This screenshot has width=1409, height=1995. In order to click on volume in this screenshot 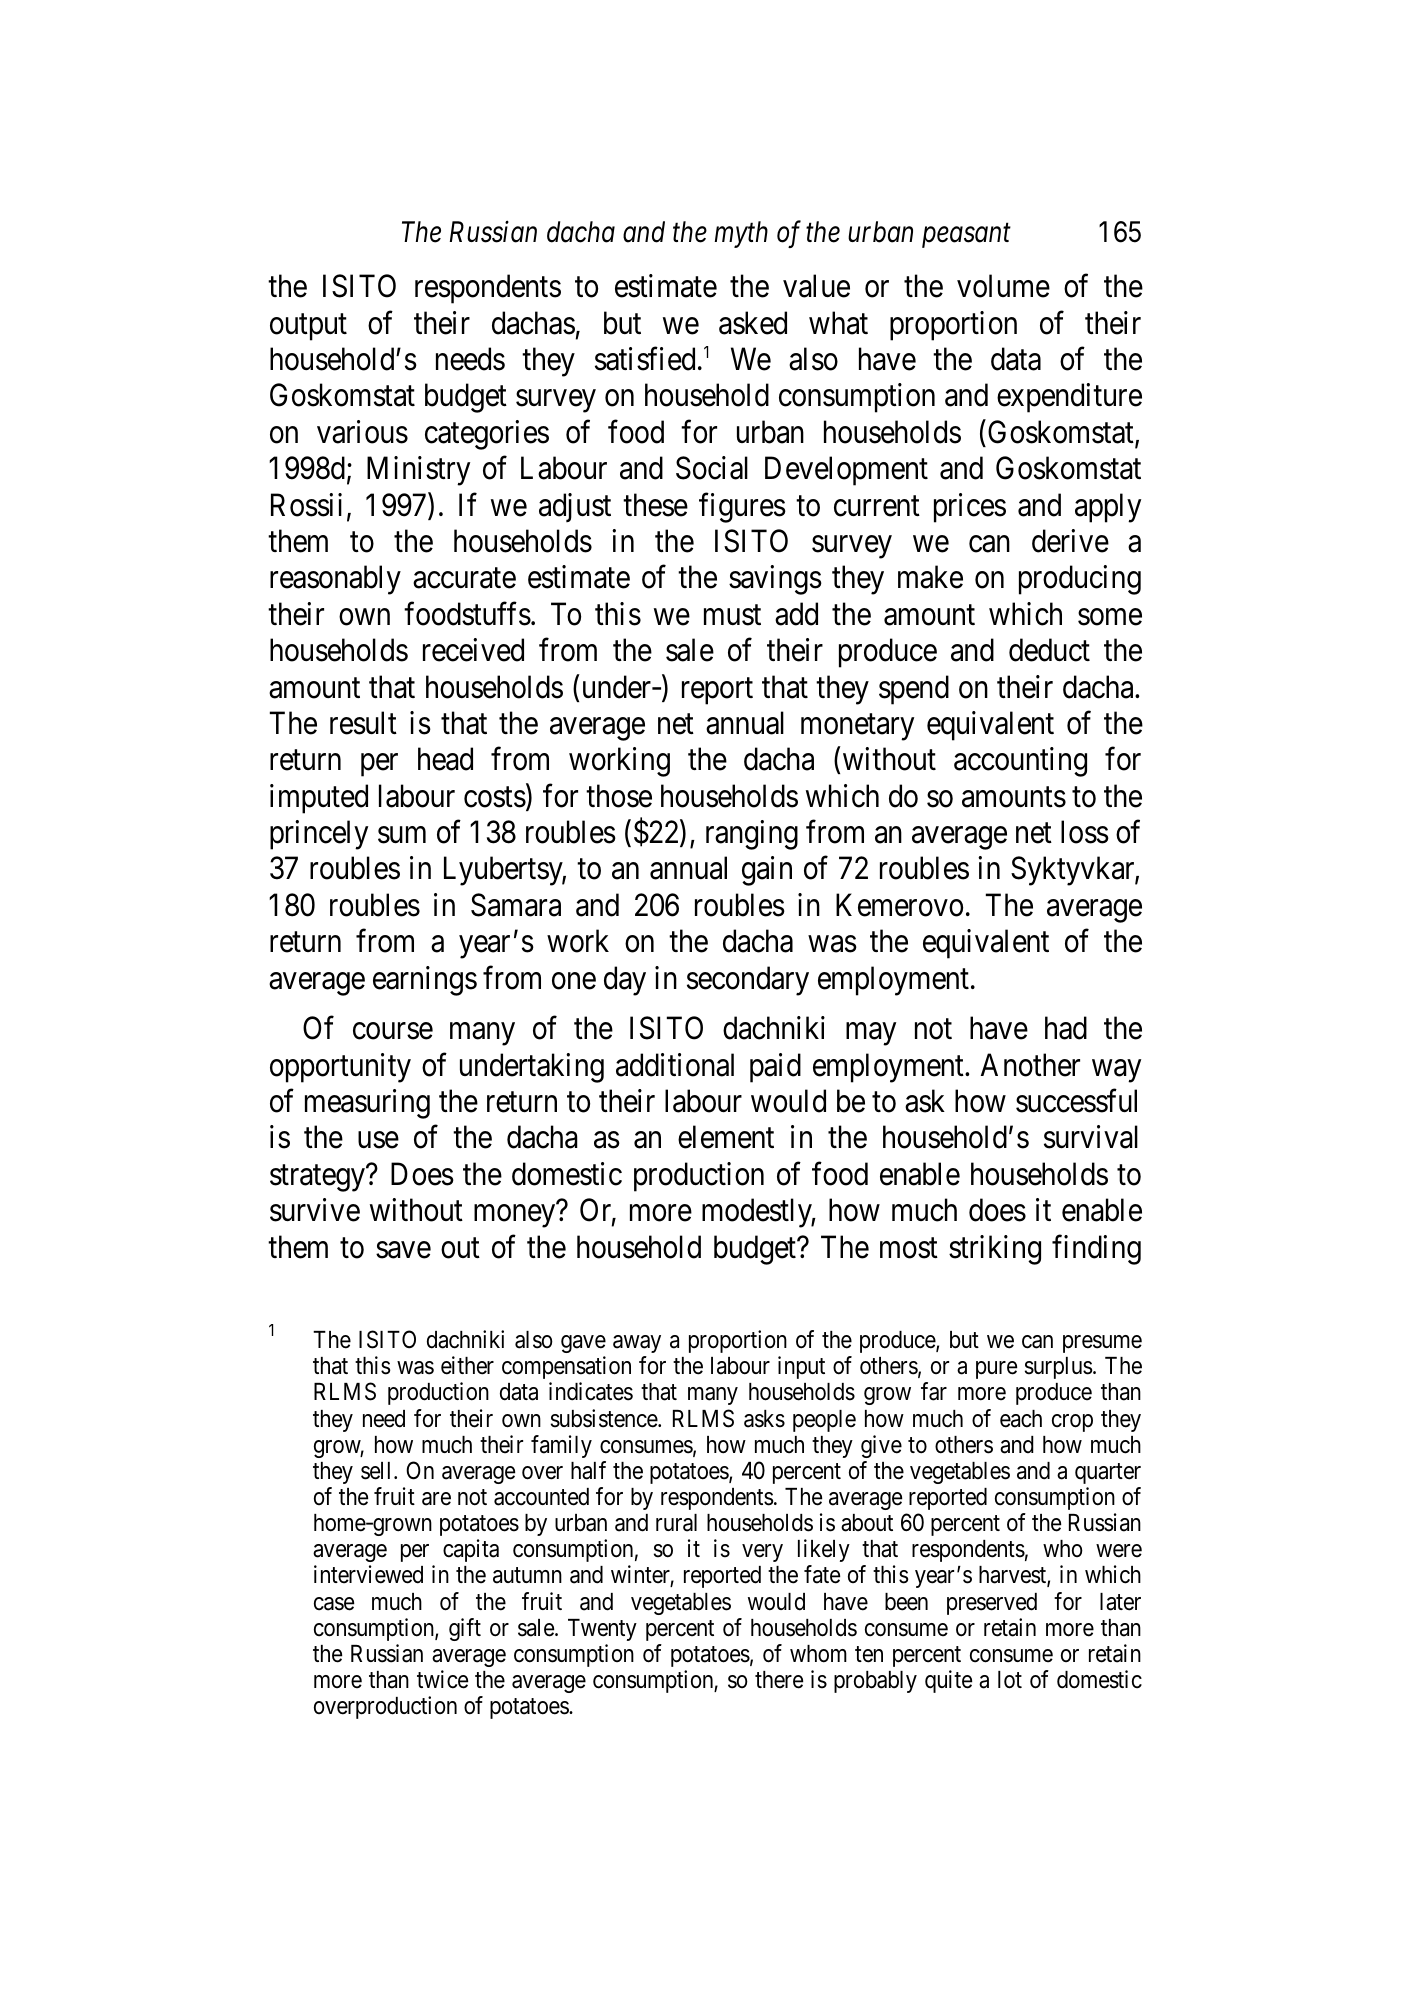, I will do `click(1003, 286)`.
